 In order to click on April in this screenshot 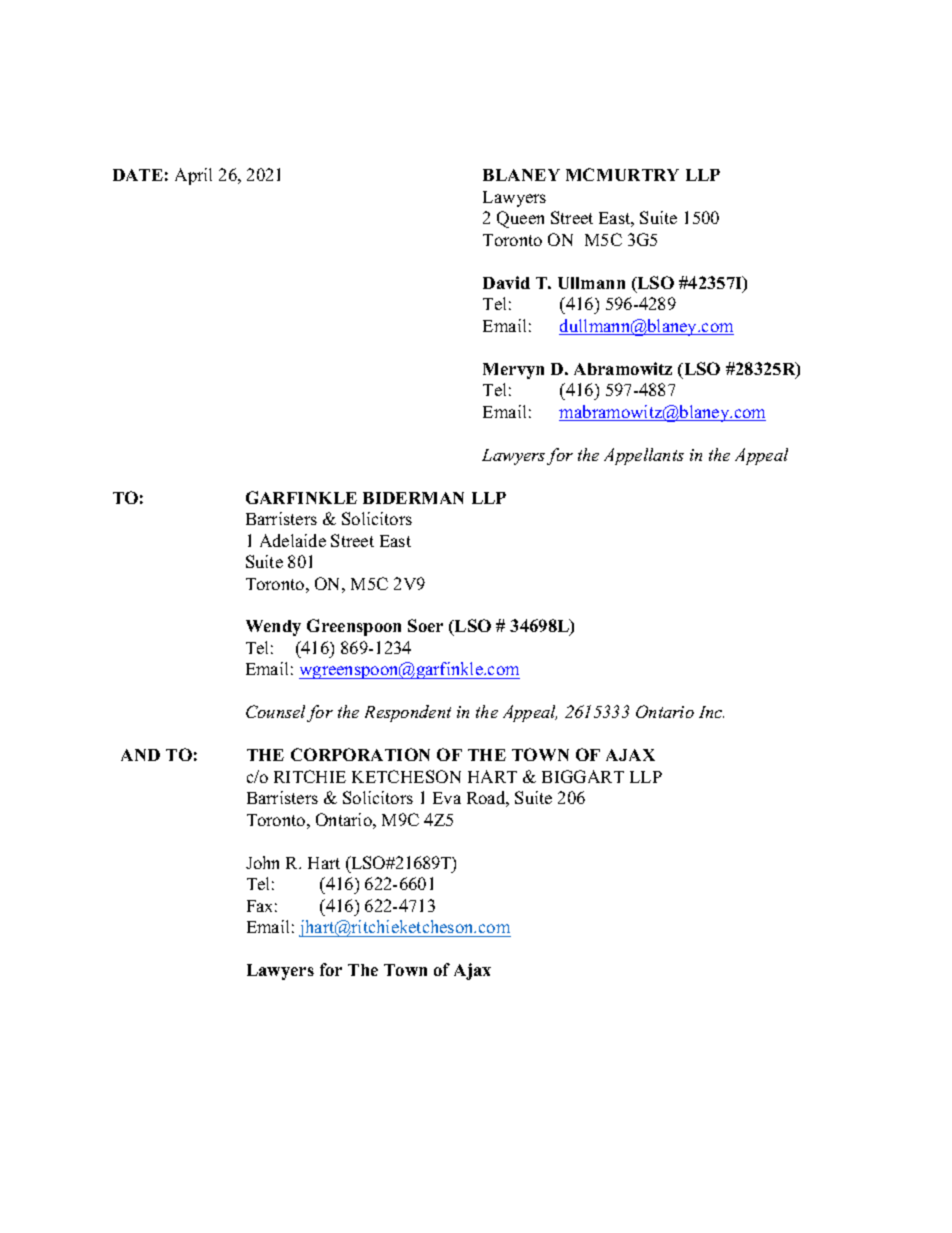, I will do `click(193, 176)`.
